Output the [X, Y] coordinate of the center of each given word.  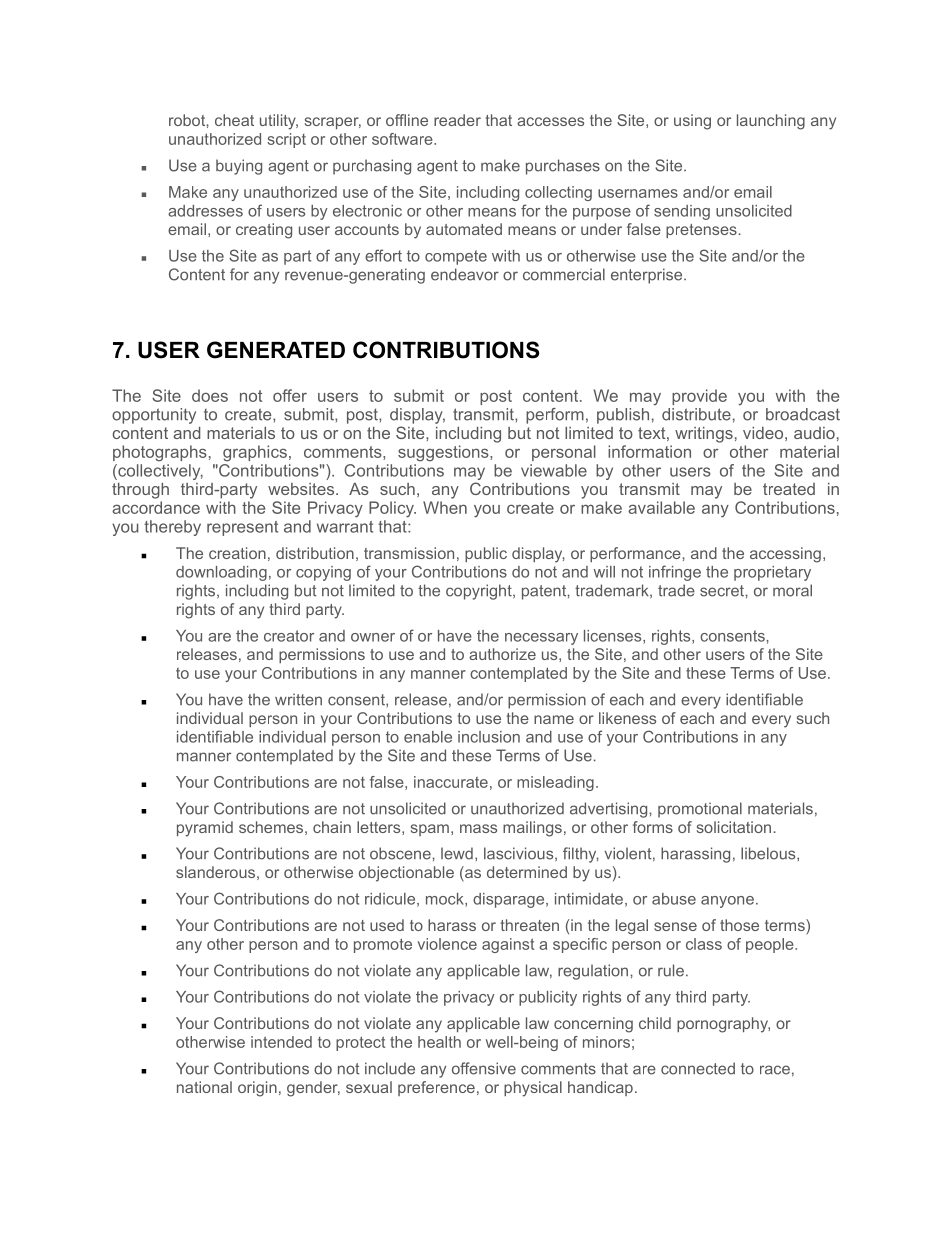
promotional [700, 810]
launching [771, 122]
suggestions [444, 453]
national [204, 1087]
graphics [255, 453]
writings [704, 435]
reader [457, 120]
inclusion [489, 737]
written [298, 699]
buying [239, 167]
